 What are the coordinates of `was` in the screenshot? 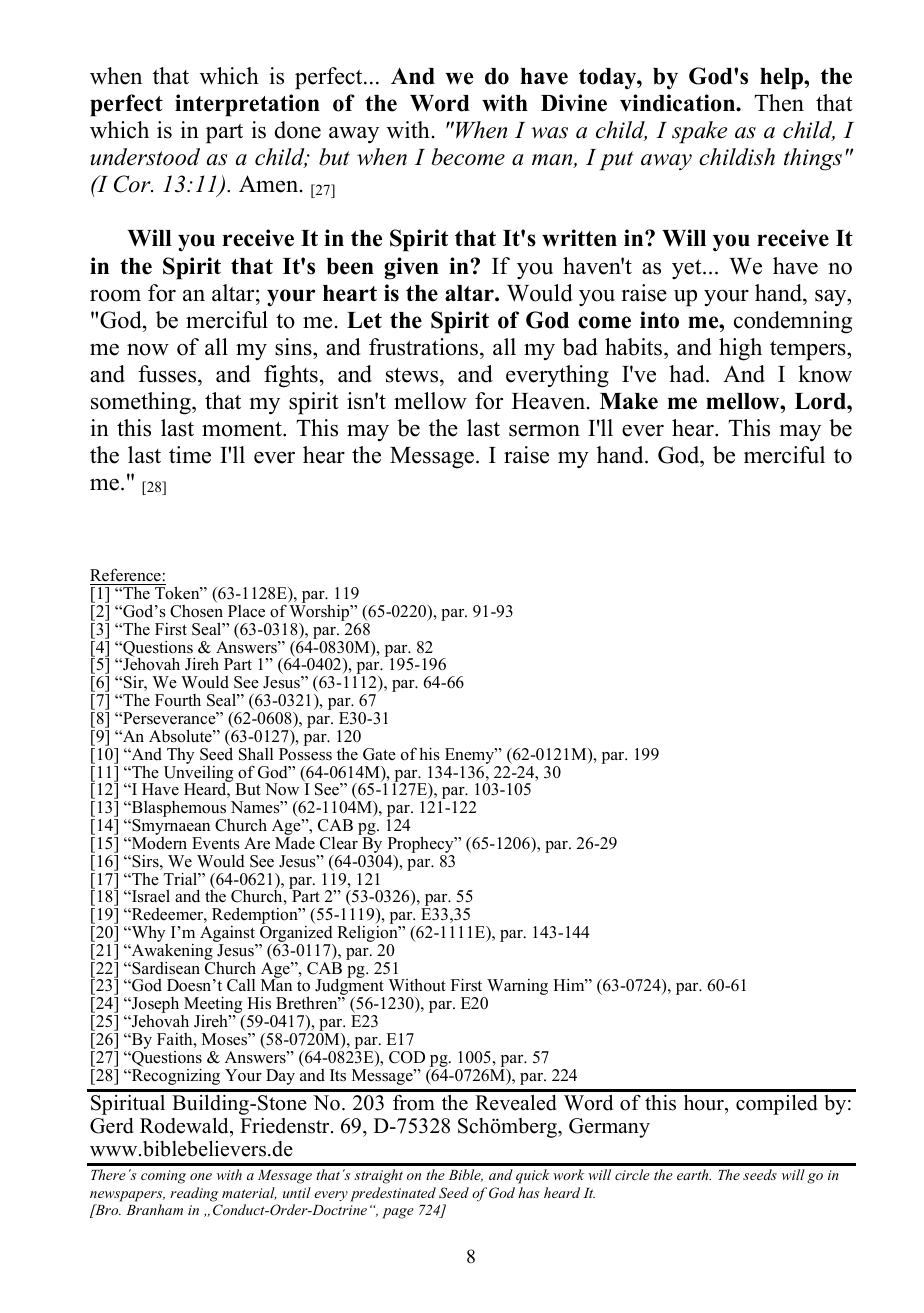 It's located at (549, 133).
